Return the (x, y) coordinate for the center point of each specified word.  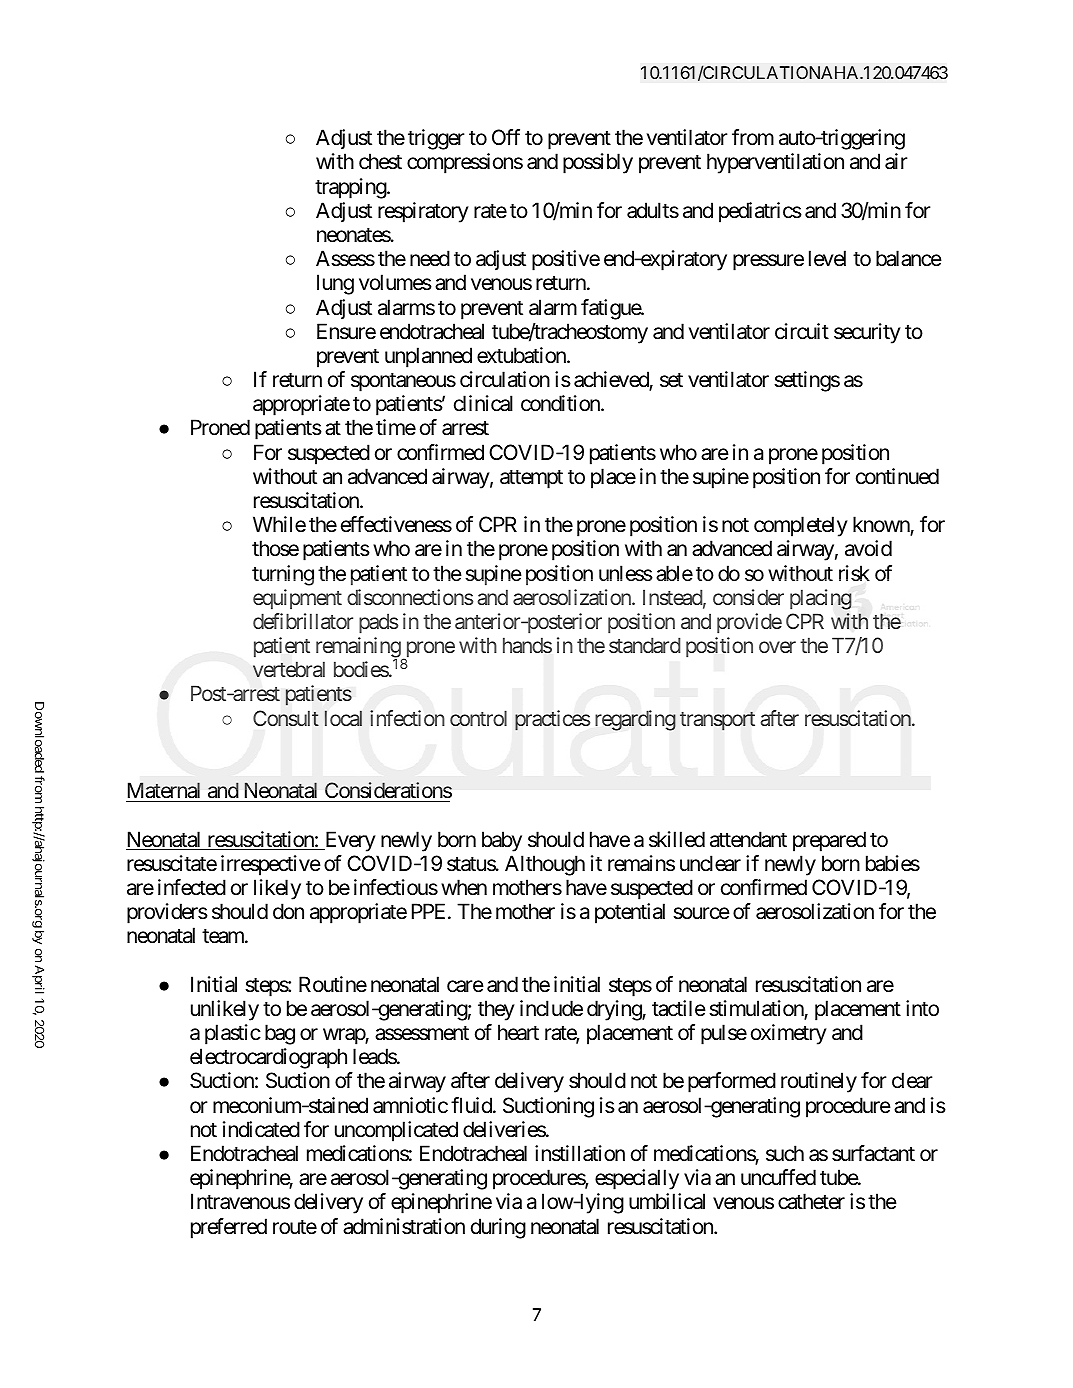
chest (380, 161)
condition (561, 403)
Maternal (164, 790)
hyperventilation (775, 163)
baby (502, 841)
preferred (229, 1228)
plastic (233, 1034)
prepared (829, 841)
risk (854, 573)
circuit (802, 331)
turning (283, 575)
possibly (598, 163)
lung (335, 284)
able (674, 573)
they (496, 1010)
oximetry (789, 1034)
